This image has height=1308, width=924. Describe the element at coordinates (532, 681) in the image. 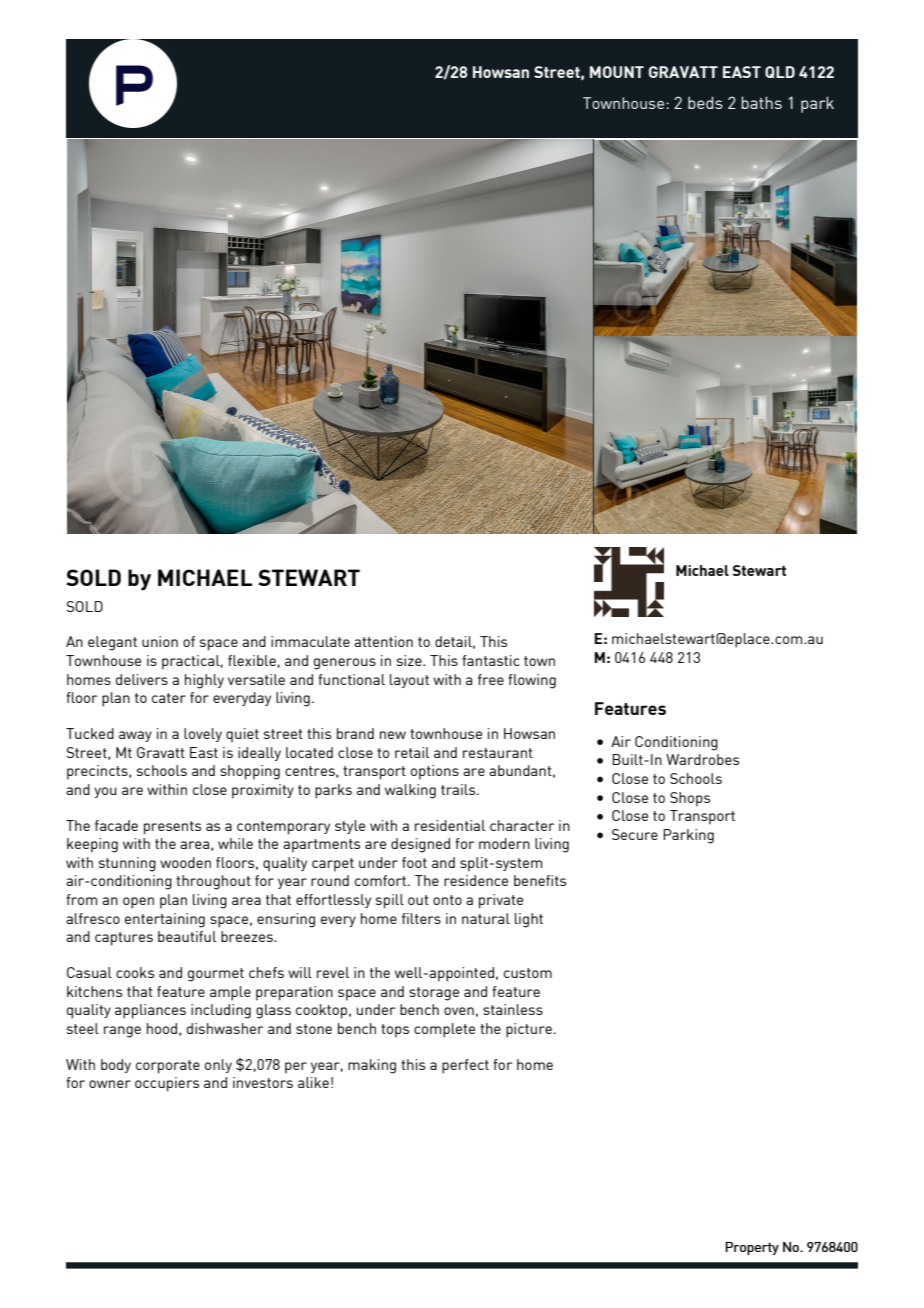

I see `flowing` at that location.
